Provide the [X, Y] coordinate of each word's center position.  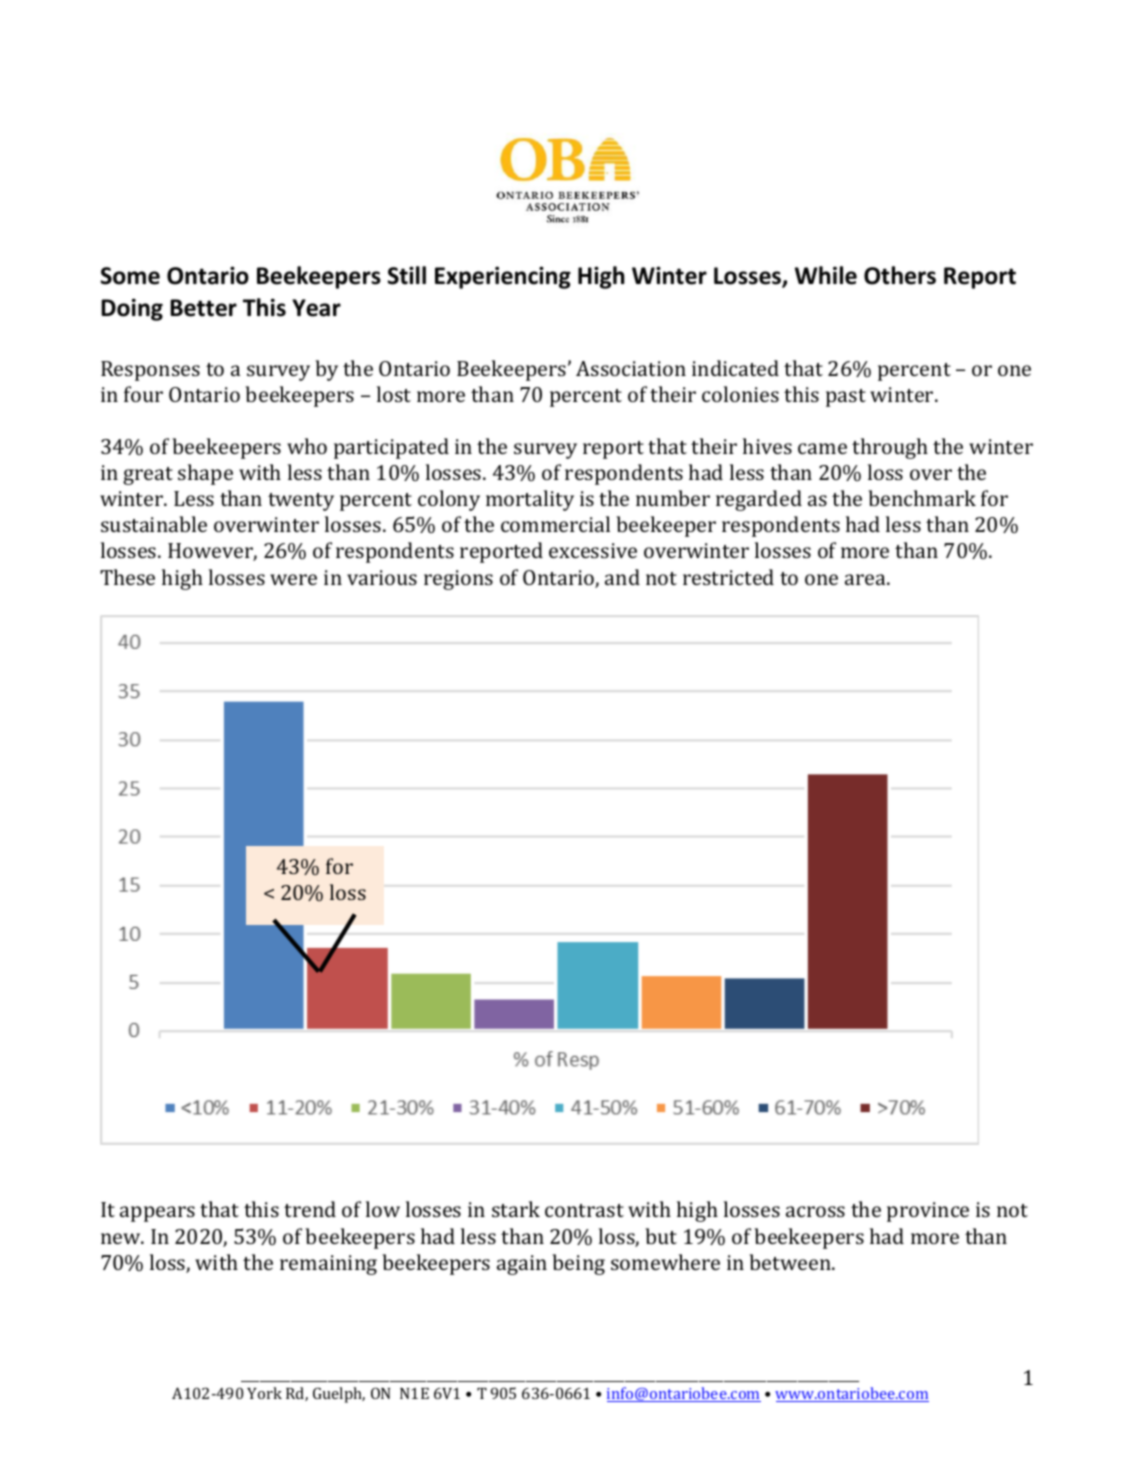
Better [203, 308]
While [826, 275]
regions [458, 580]
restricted [728, 577]
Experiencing [503, 277]
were [293, 579]
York [264, 1393]
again [522, 1265]
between [791, 1262]
